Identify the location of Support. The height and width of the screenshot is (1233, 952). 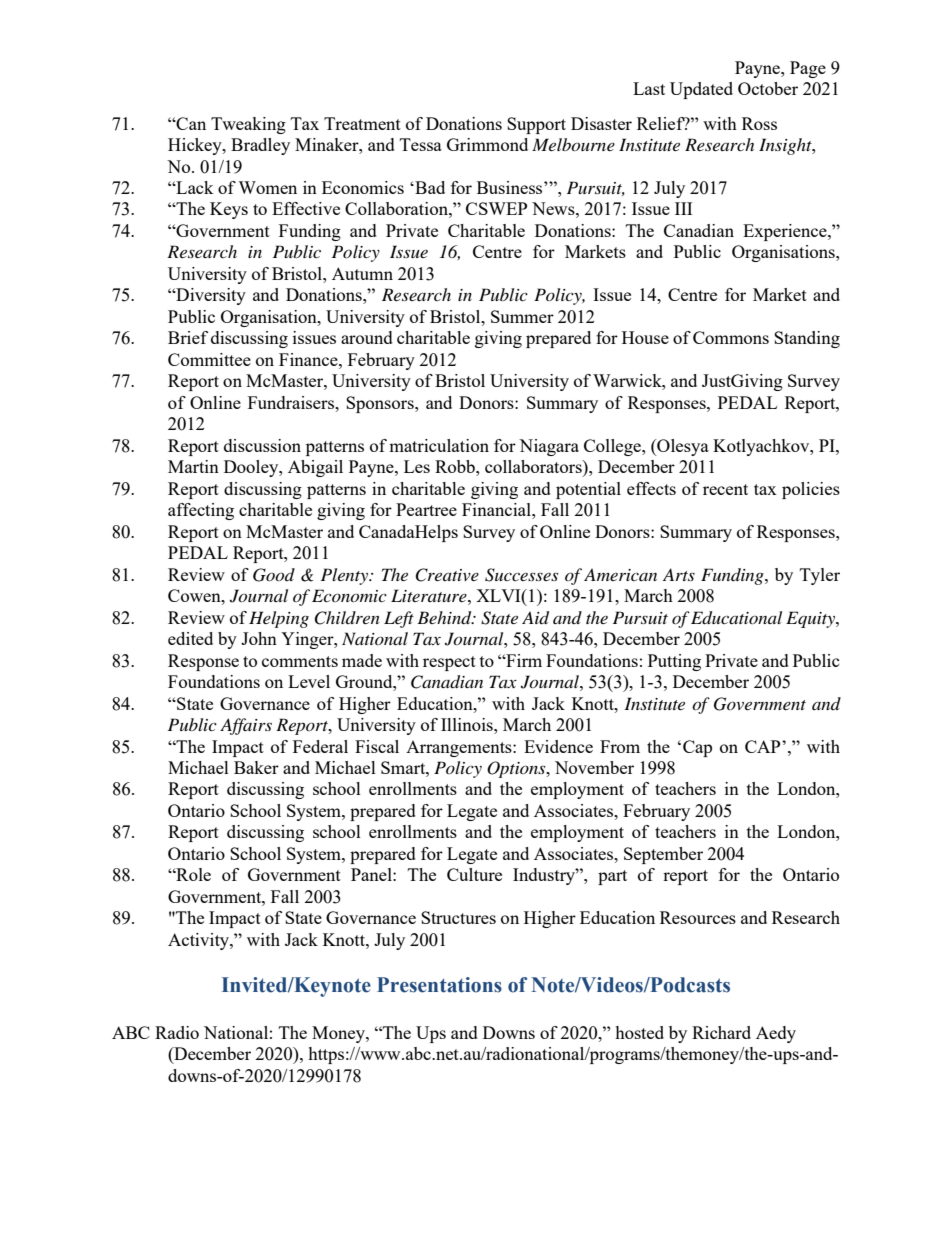
(536, 125).
